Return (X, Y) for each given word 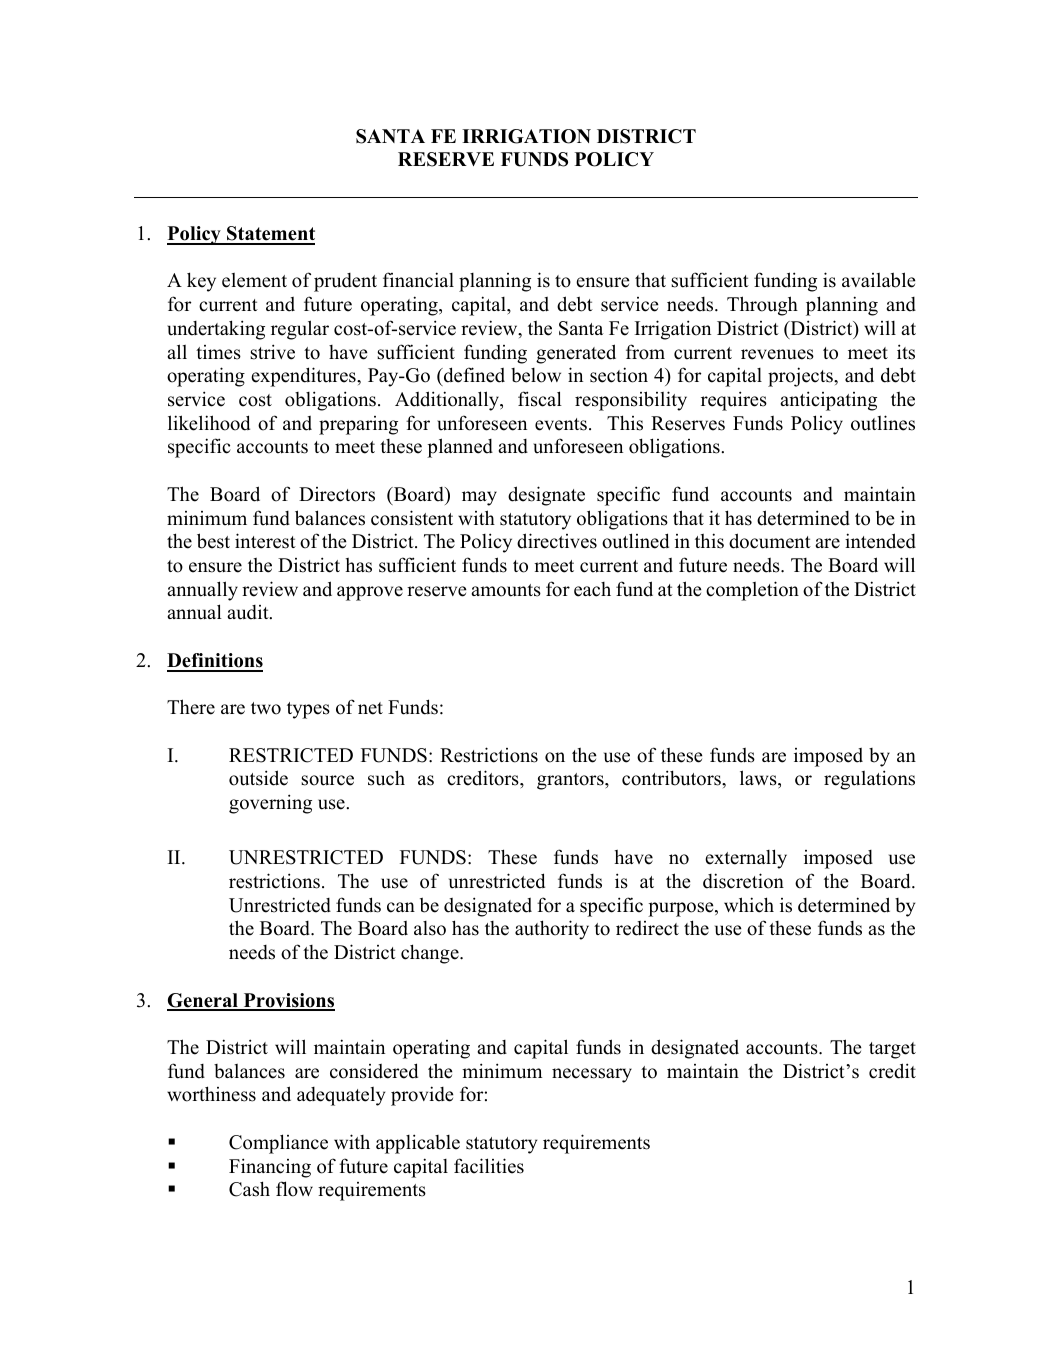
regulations (869, 780)
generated (576, 354)
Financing (270, 1168)
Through (762, 306)
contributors (672, 778)
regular (300, 330)
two (266, 708)
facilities (489, 1166)
